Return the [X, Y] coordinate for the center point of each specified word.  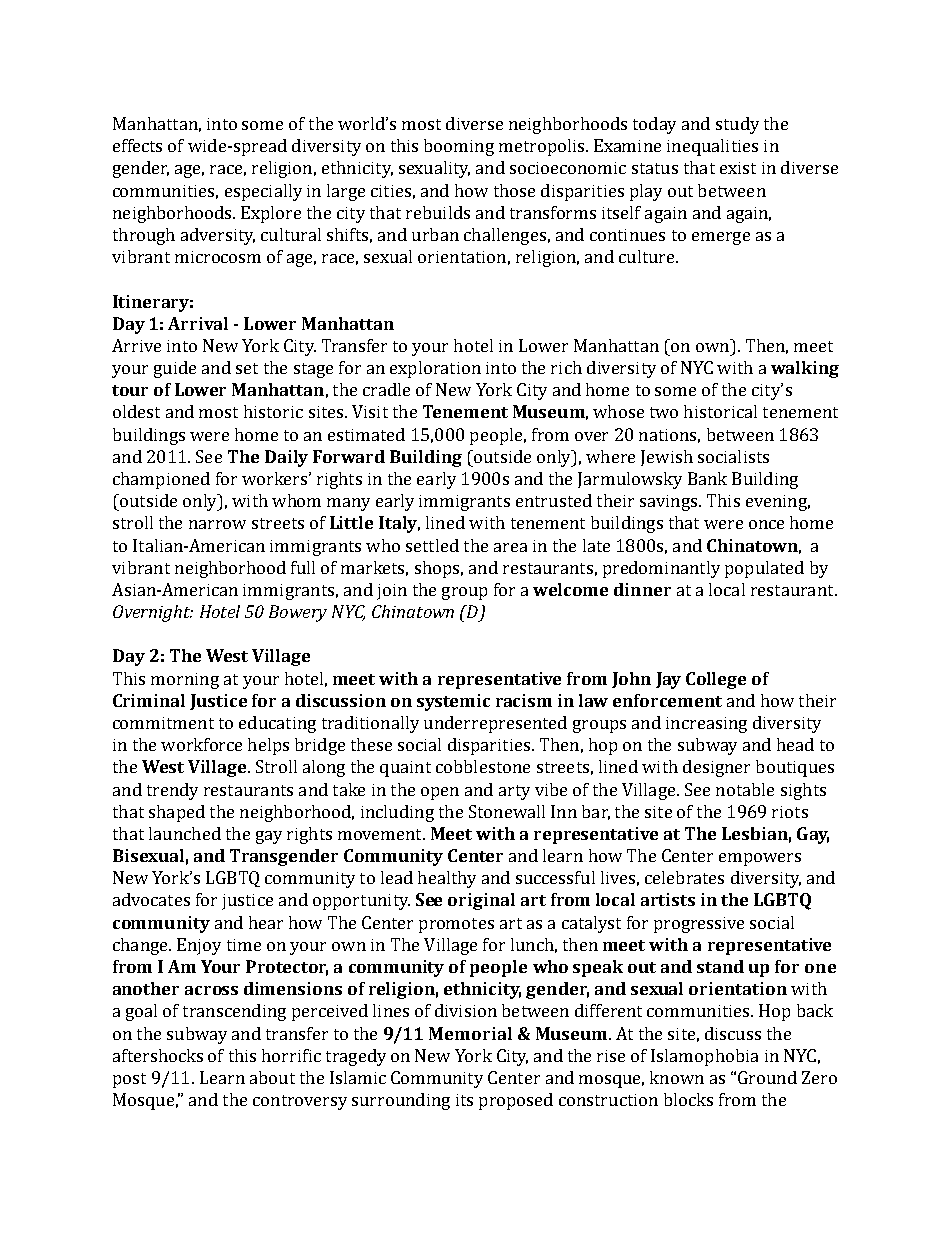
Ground [767, 1077]
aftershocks [158, 1055]
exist [738, 168]
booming [459, 147]
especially [263, 192]
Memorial [470, 1033]
